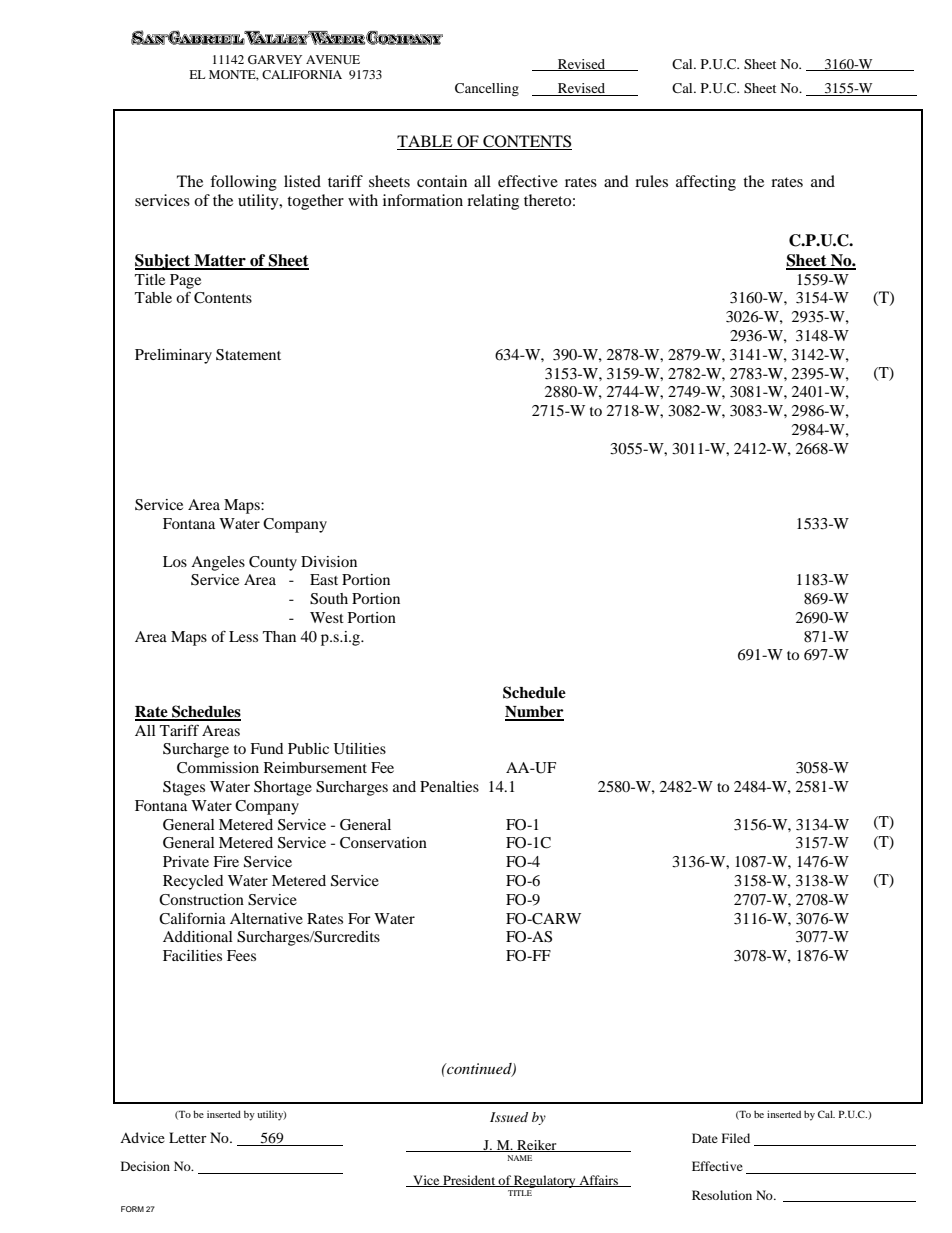 The image size is (952, 1233). What do you see at coordinates (487, 90) in the document?
I see `Cancelling` at bounding box center [487, 90].
